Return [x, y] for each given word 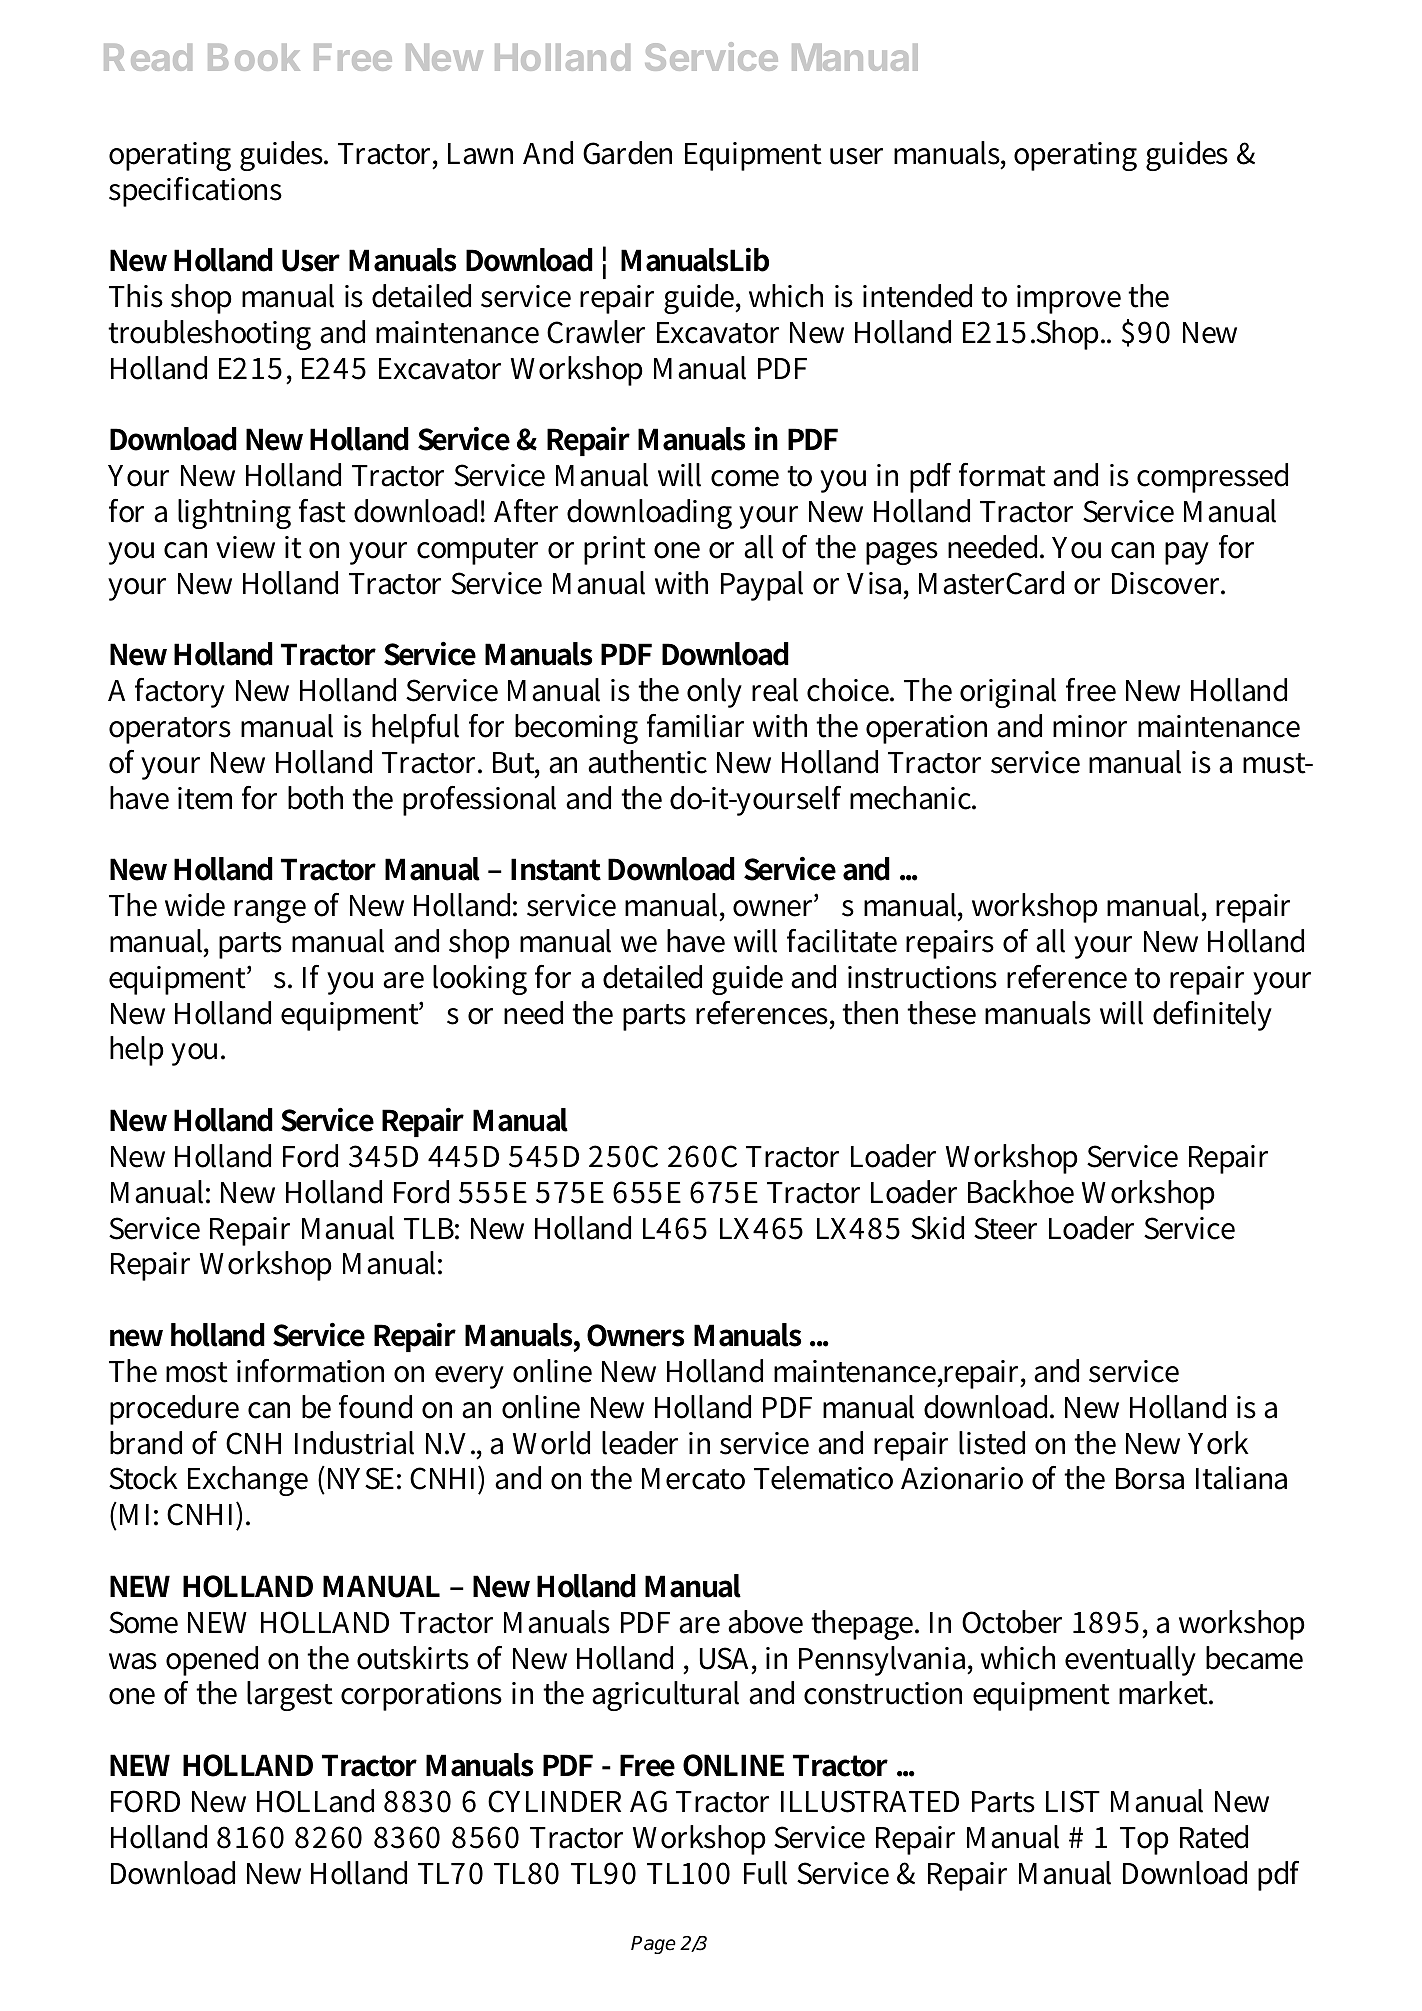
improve [1069, 299]
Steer [1005, 1228]
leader [640, 1443]
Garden [627, 153]
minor [1090, 726]
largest [290, 1696]
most [197, 1372]
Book [254, 57]
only [714, 693]
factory [180, 693]
